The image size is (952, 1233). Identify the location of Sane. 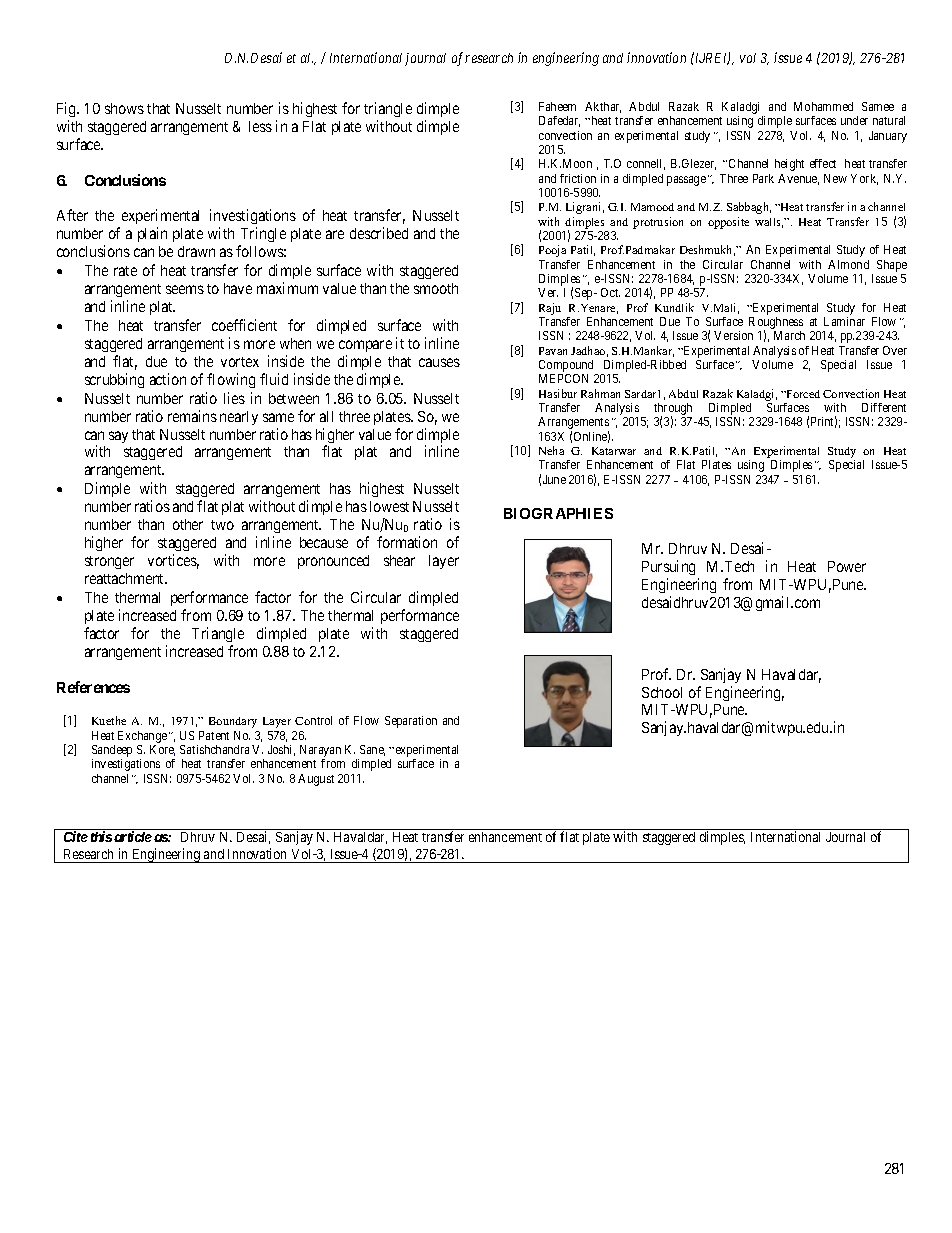
(372, 750).
